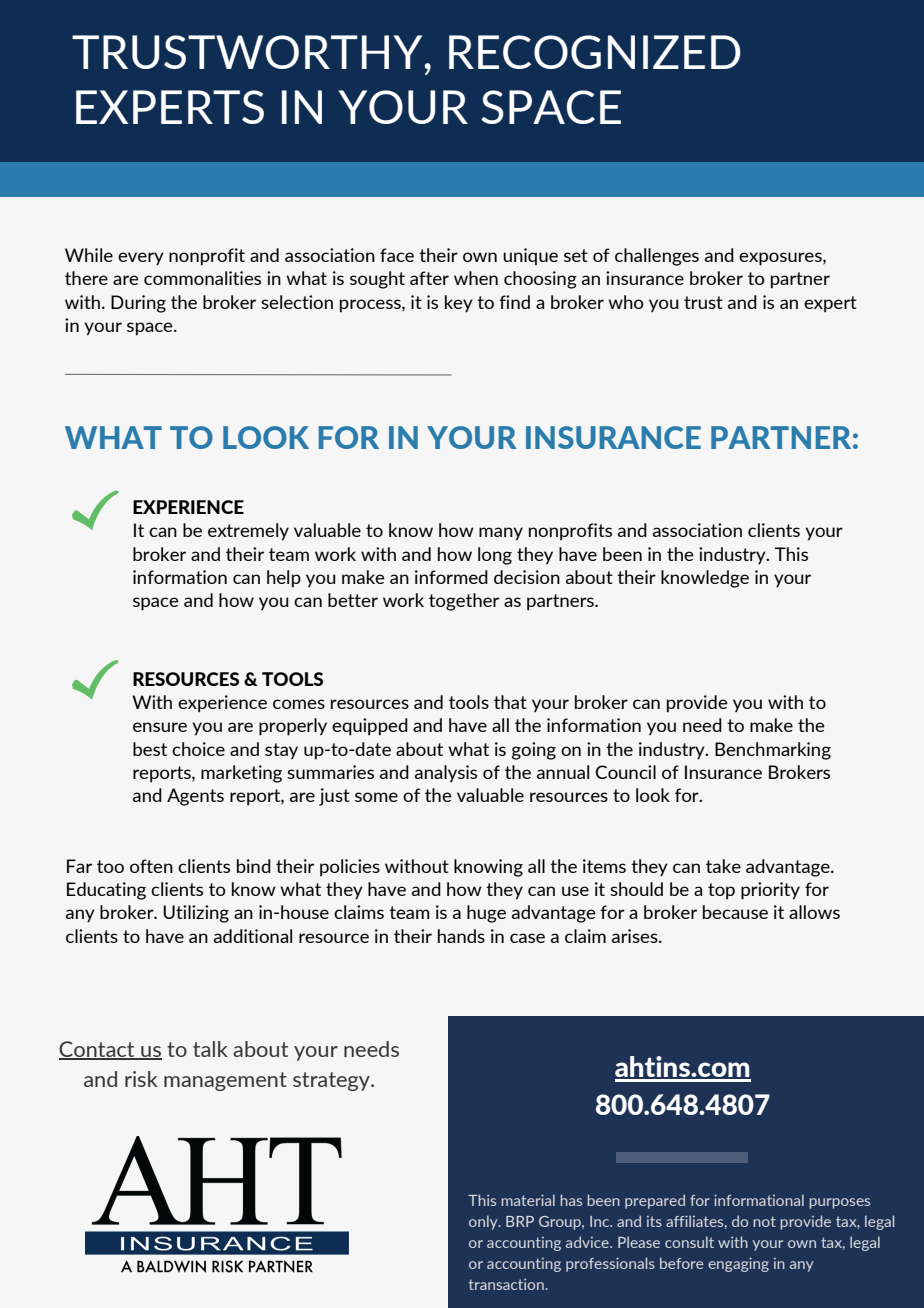 This screenshot has width=924, height=1308. What do you see at coordinates (141, 1079) in the screenshot?
I see `risk` at bounding box center [141, 1079].
